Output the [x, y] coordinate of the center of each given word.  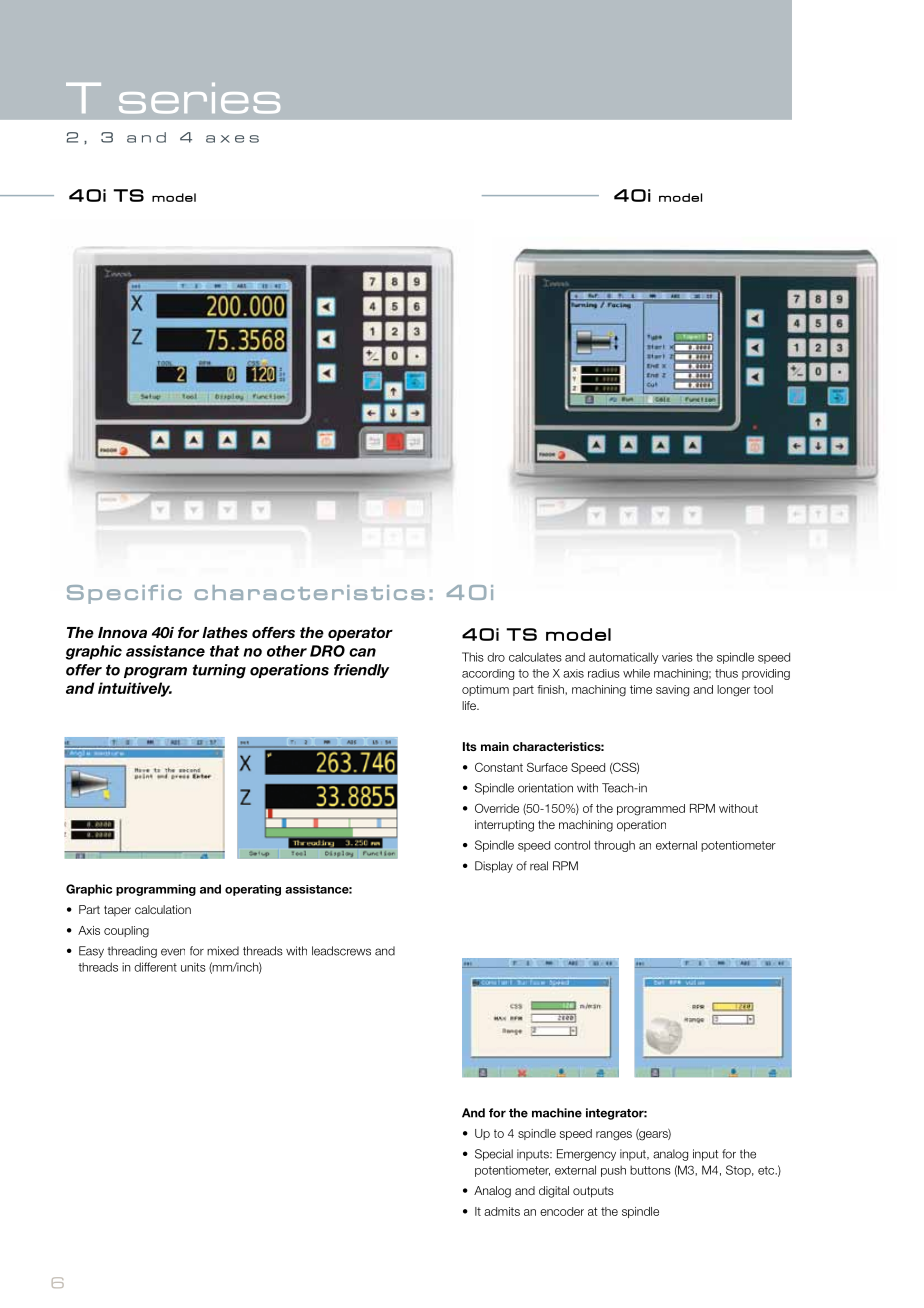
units [193, 967]
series [199, 98]
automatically [624, 658]
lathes [225, 632]
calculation [163, 909]
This [473, 657]
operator [360, 634]
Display [494, 867]
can [362, 652]
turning [219, 671]
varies [677, 657]
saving [672, 691]
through [614, 846]
